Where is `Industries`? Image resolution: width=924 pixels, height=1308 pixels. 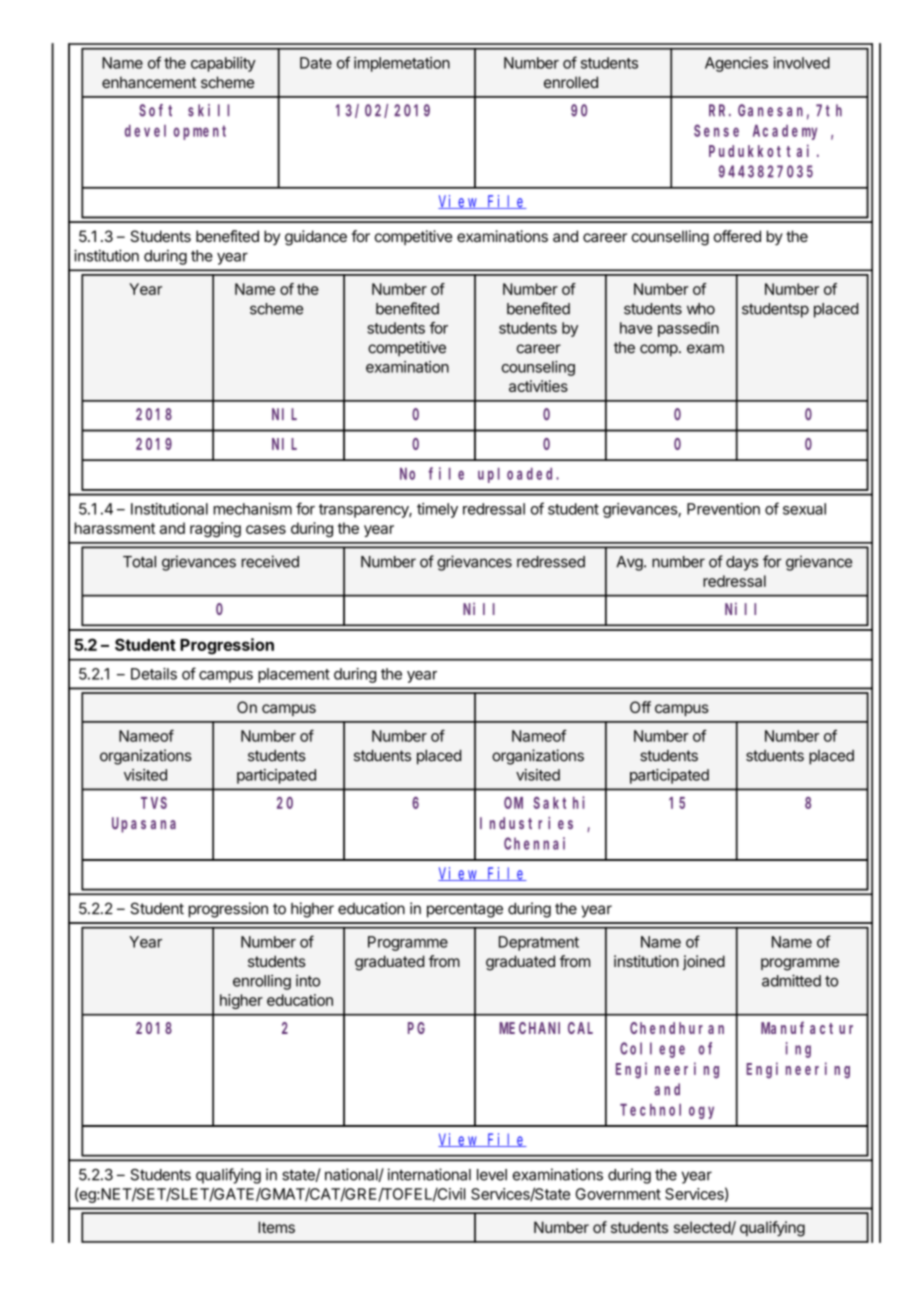 Industries is located at coordinates (526, 822).
